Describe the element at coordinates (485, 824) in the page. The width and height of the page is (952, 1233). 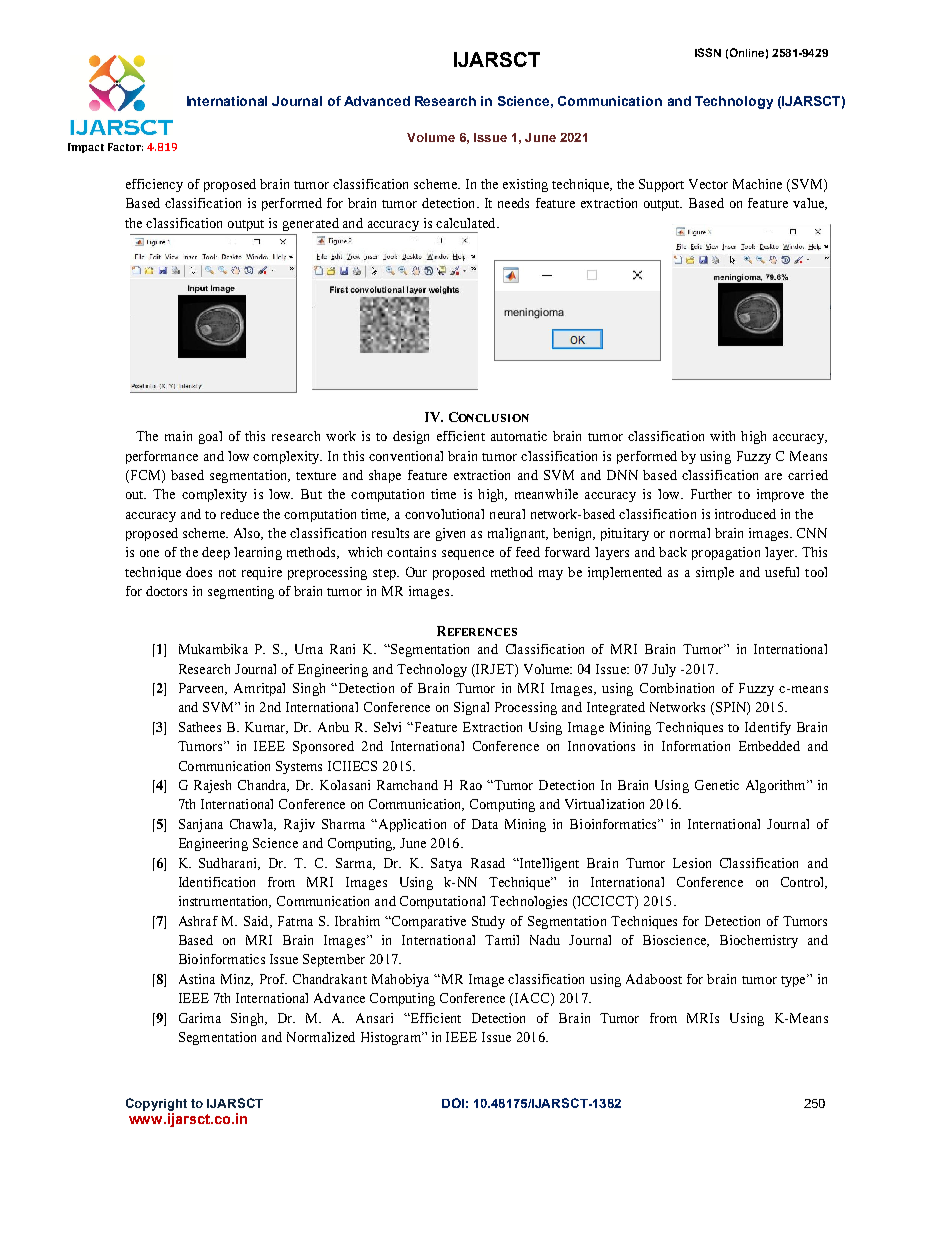
I see `Data` at that location.
